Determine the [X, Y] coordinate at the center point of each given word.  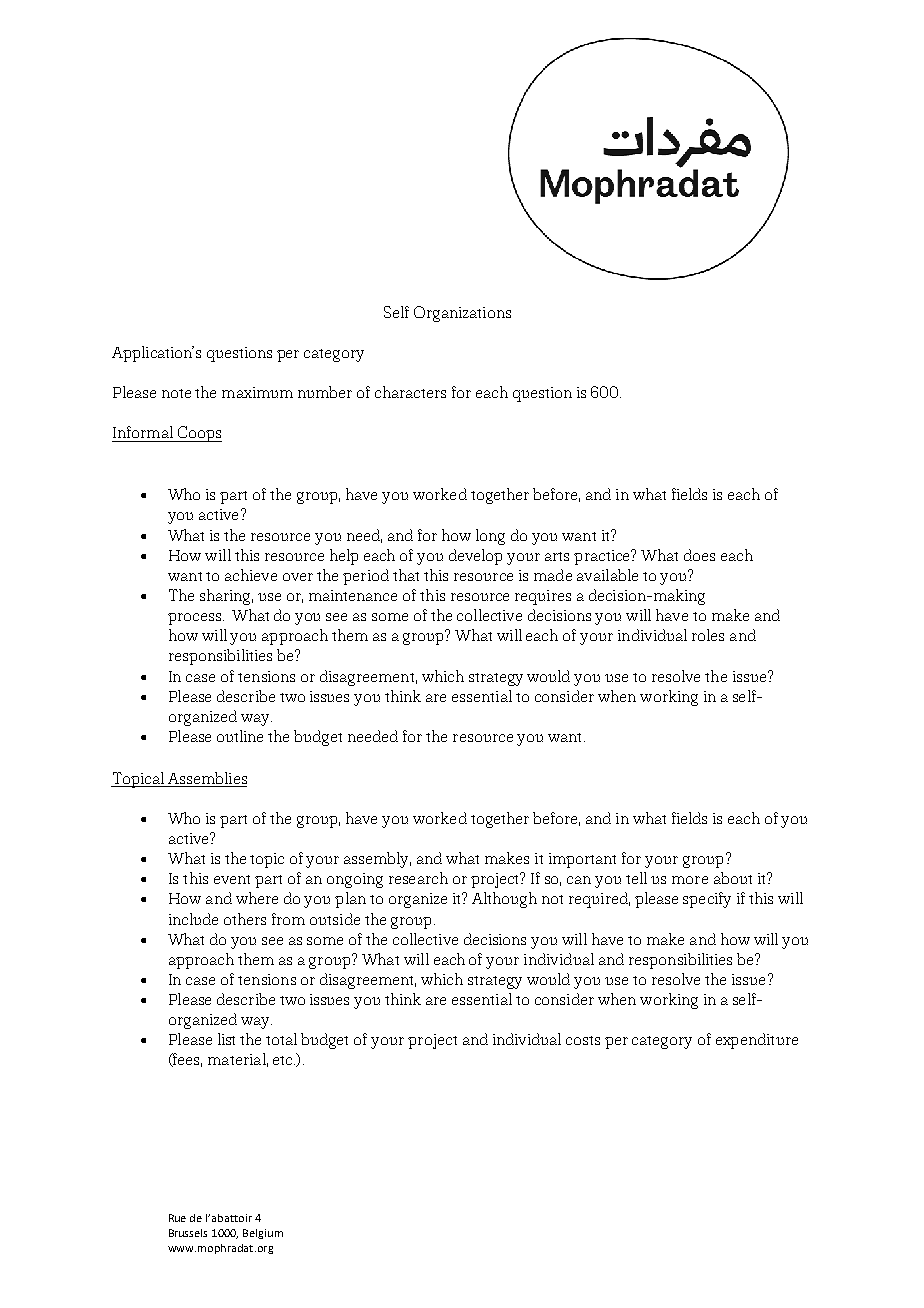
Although [504, 900]
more [690, 880]
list [226, 1039]
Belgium [263, 1234]
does [699, 555]
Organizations [462, 314]
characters [410, 392]
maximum [257, 392]
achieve [251, 575]
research [418, 878]
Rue [177, 1218]
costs [583, 1040]
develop [475, 557]
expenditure [757, 1041]
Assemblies [207, 778]
